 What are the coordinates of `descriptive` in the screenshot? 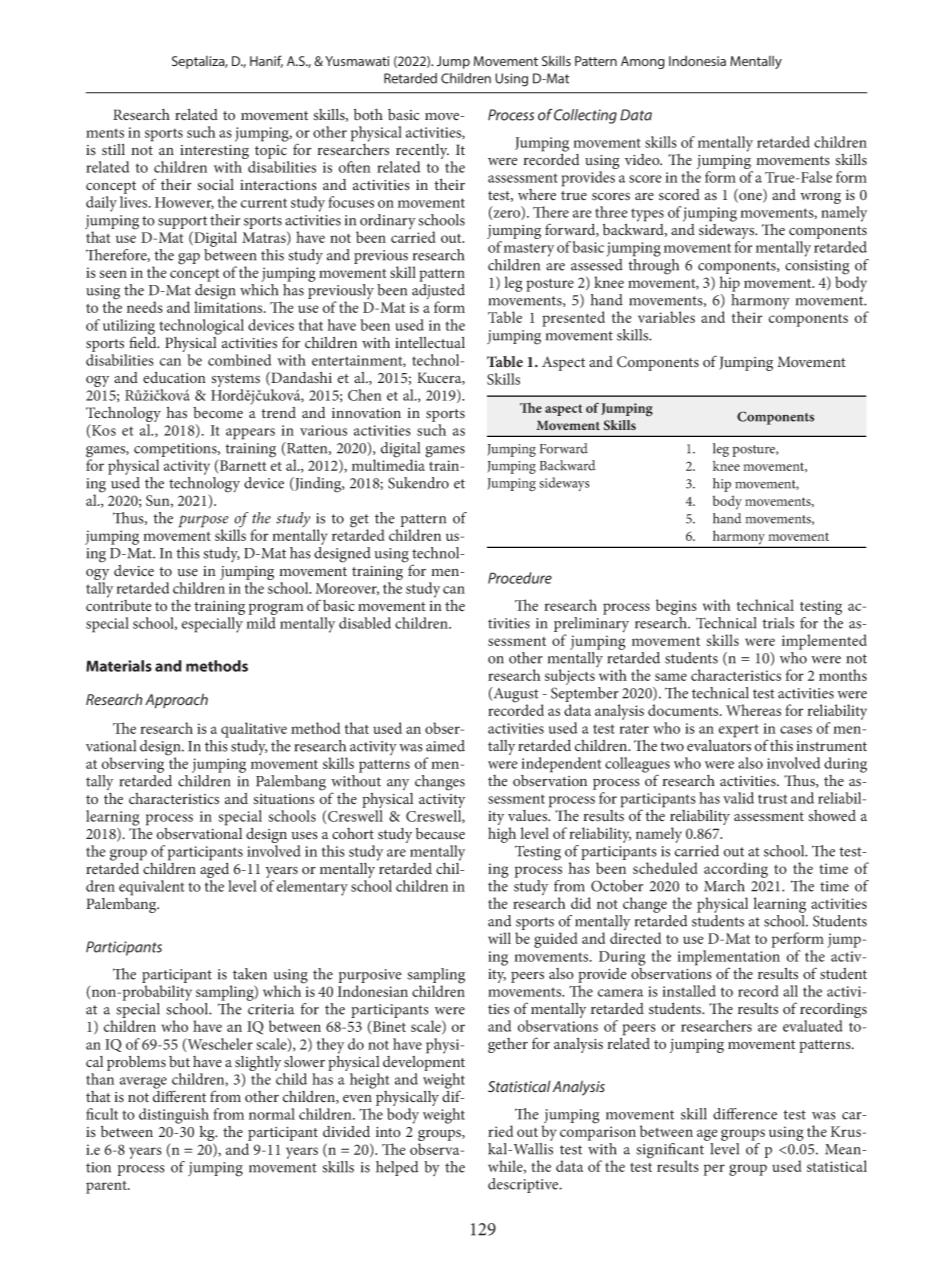 It's located at (524, 1185).
